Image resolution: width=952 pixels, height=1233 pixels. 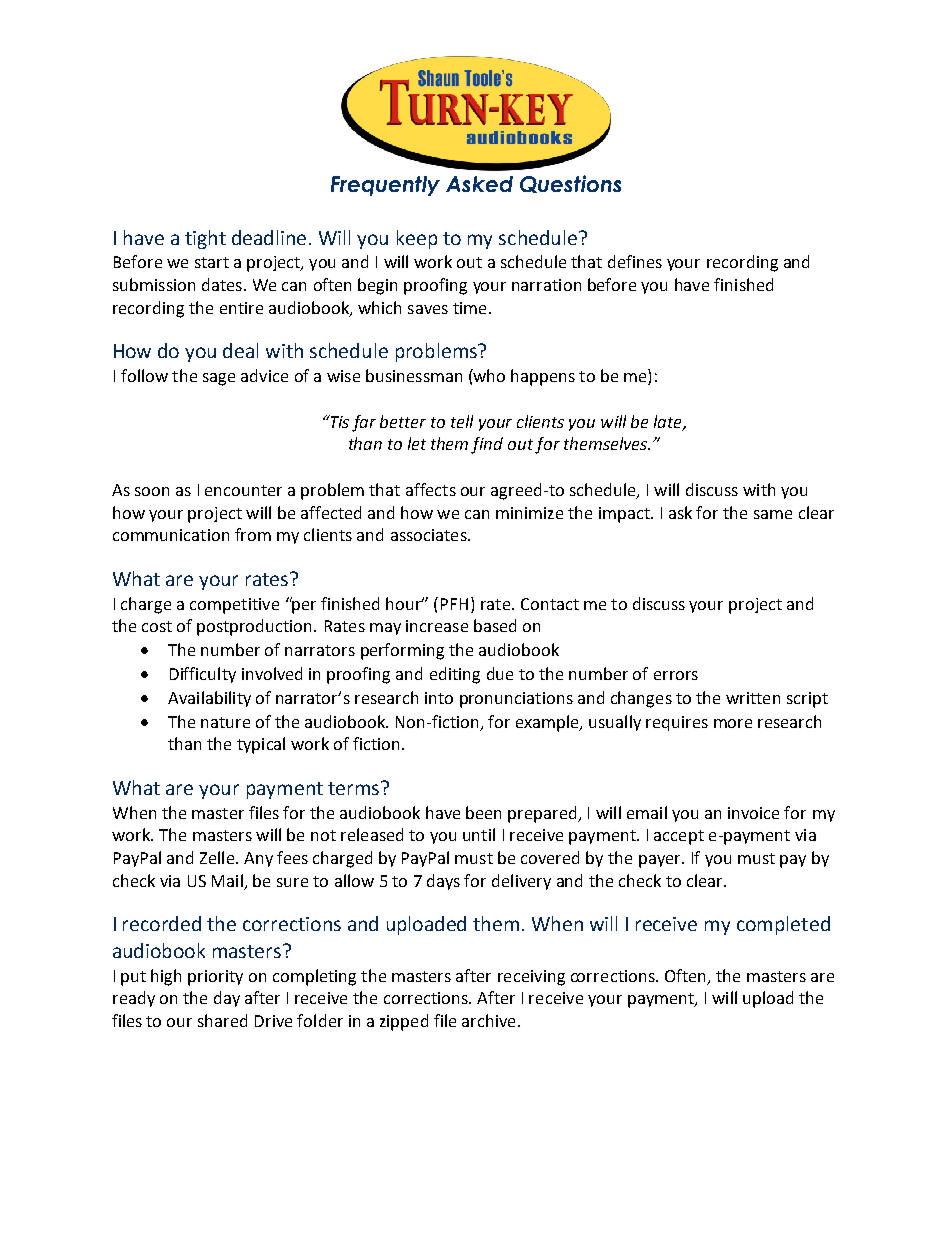 I want to click on errors, so click(x=676, y=675).
